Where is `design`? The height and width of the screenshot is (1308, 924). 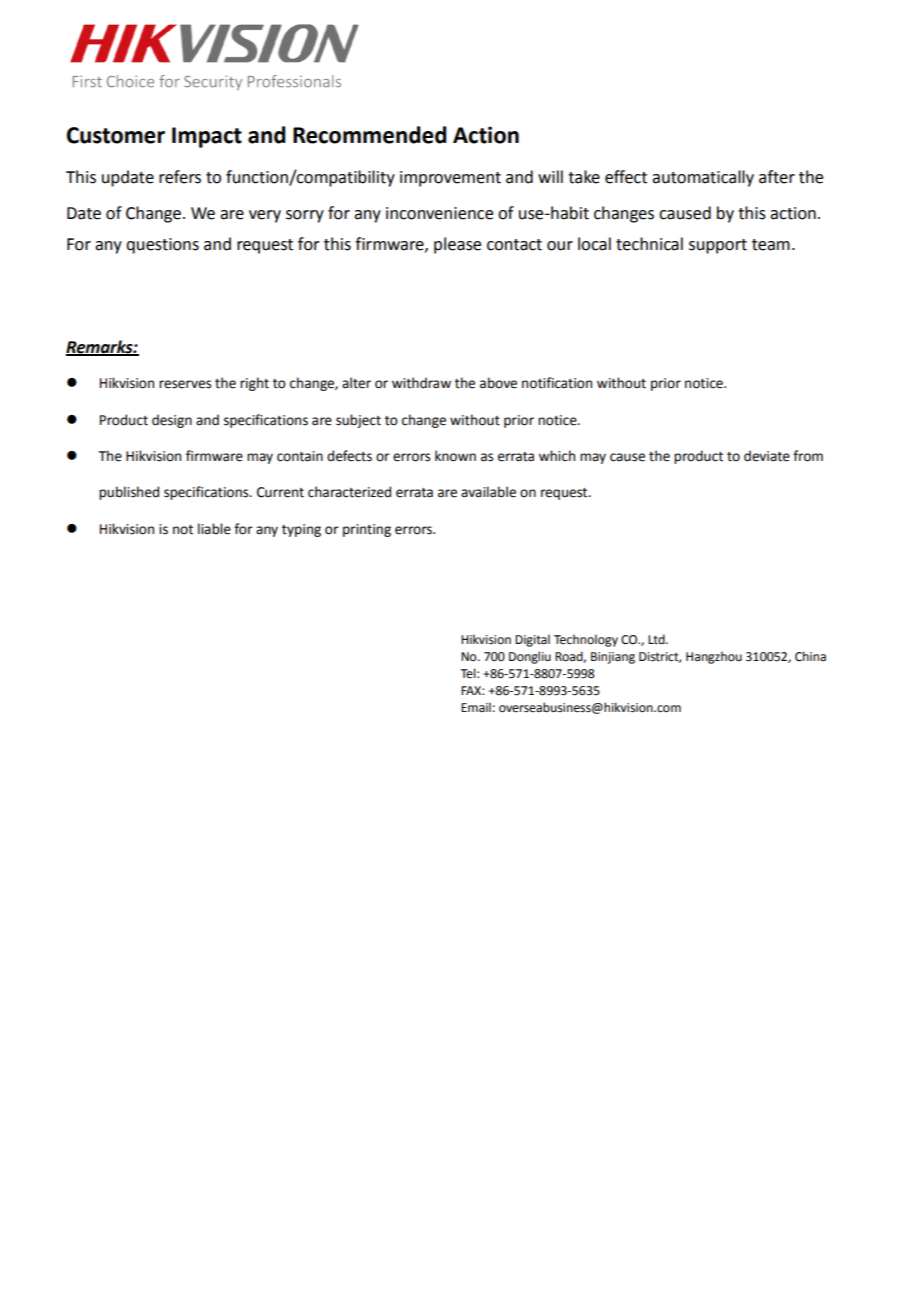
design is located at coordinates (172, 421).
